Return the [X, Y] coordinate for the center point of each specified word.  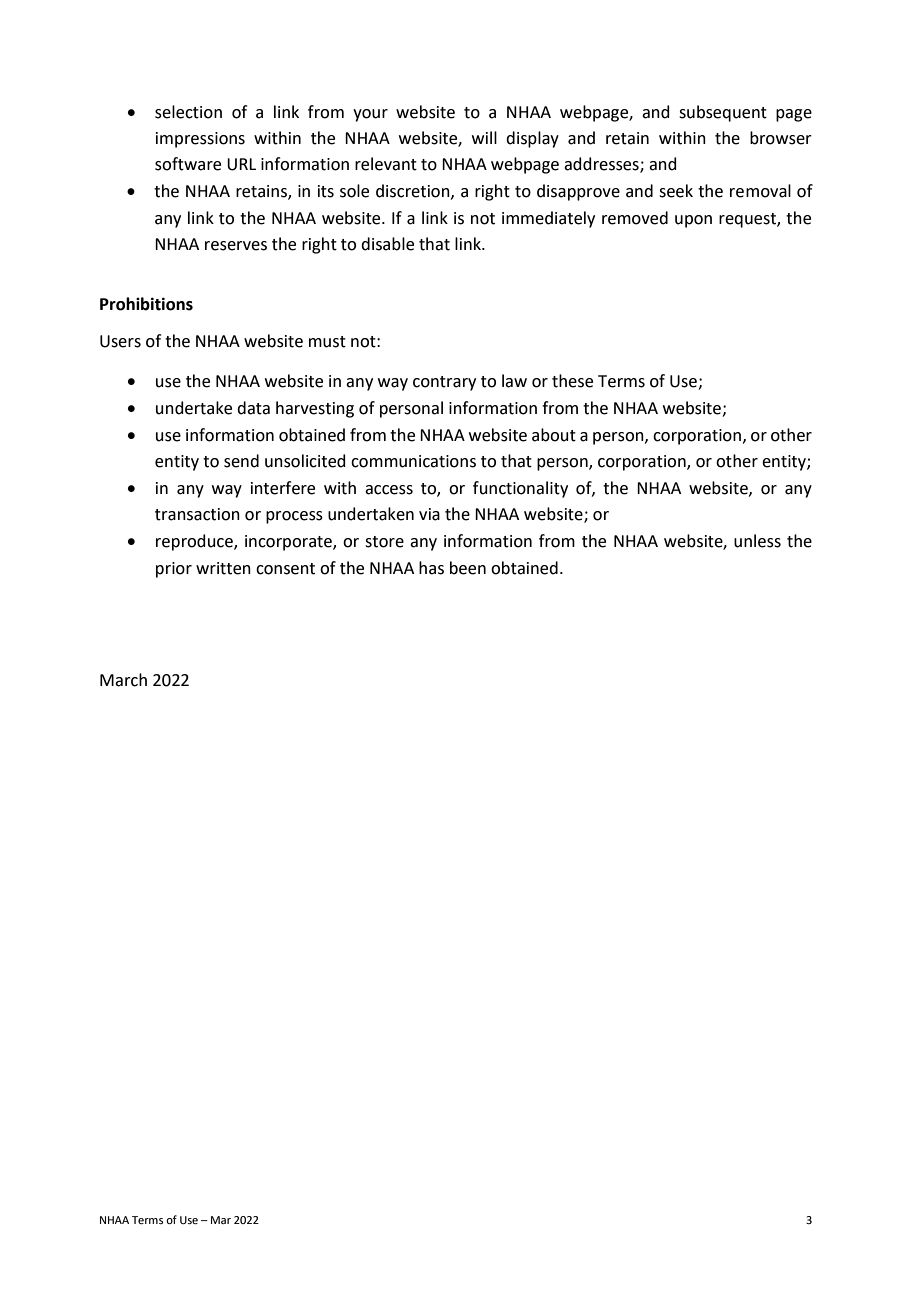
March [123, 680]
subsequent [723, 113]
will [484, 137]
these [572, 381]
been [468, 568]
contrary [444, 383]
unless [757, 541]
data [253, 408]
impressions [200, 140]
